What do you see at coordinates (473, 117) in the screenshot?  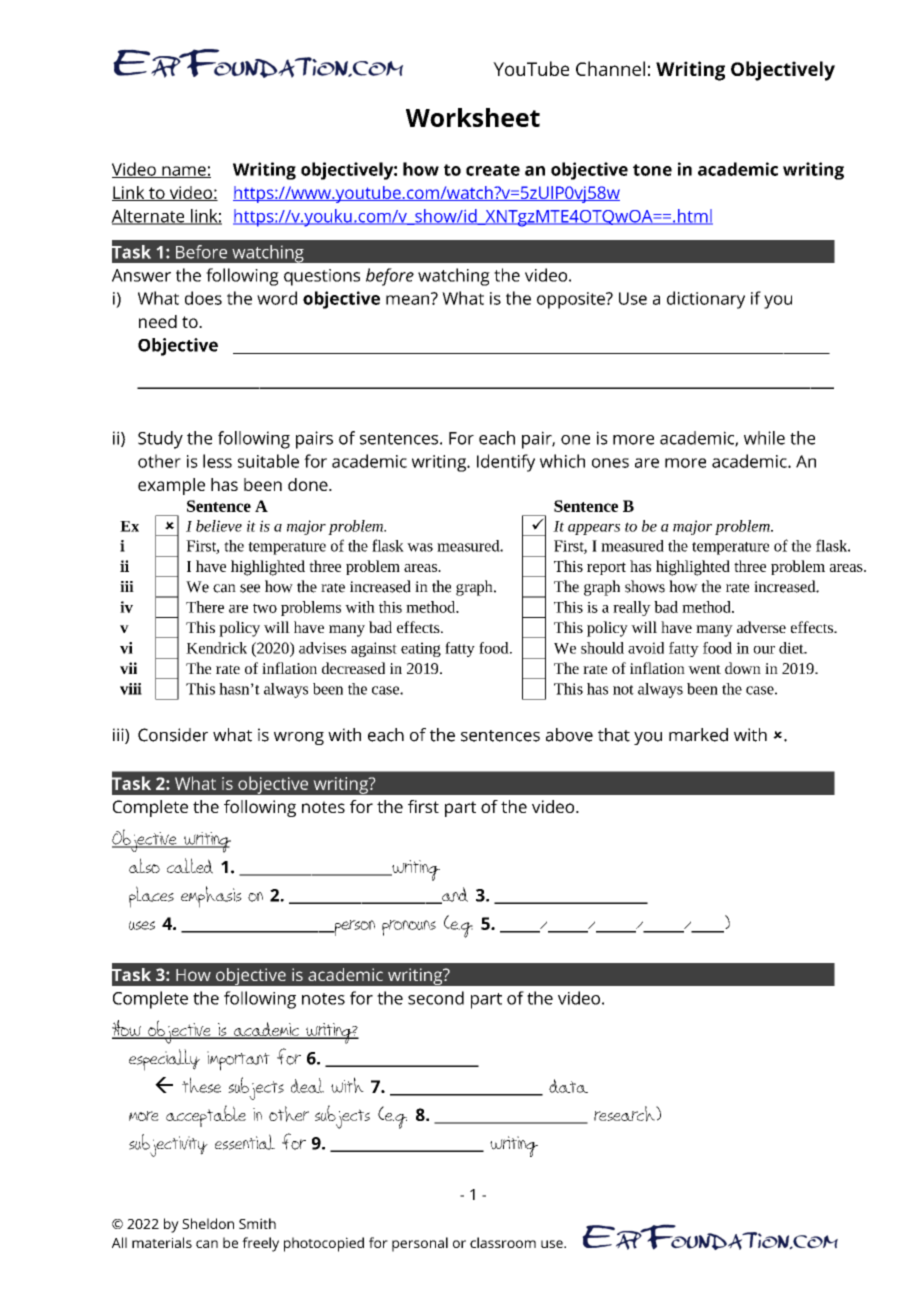 I see `Worksheet` at bounding box center [473, 117].
